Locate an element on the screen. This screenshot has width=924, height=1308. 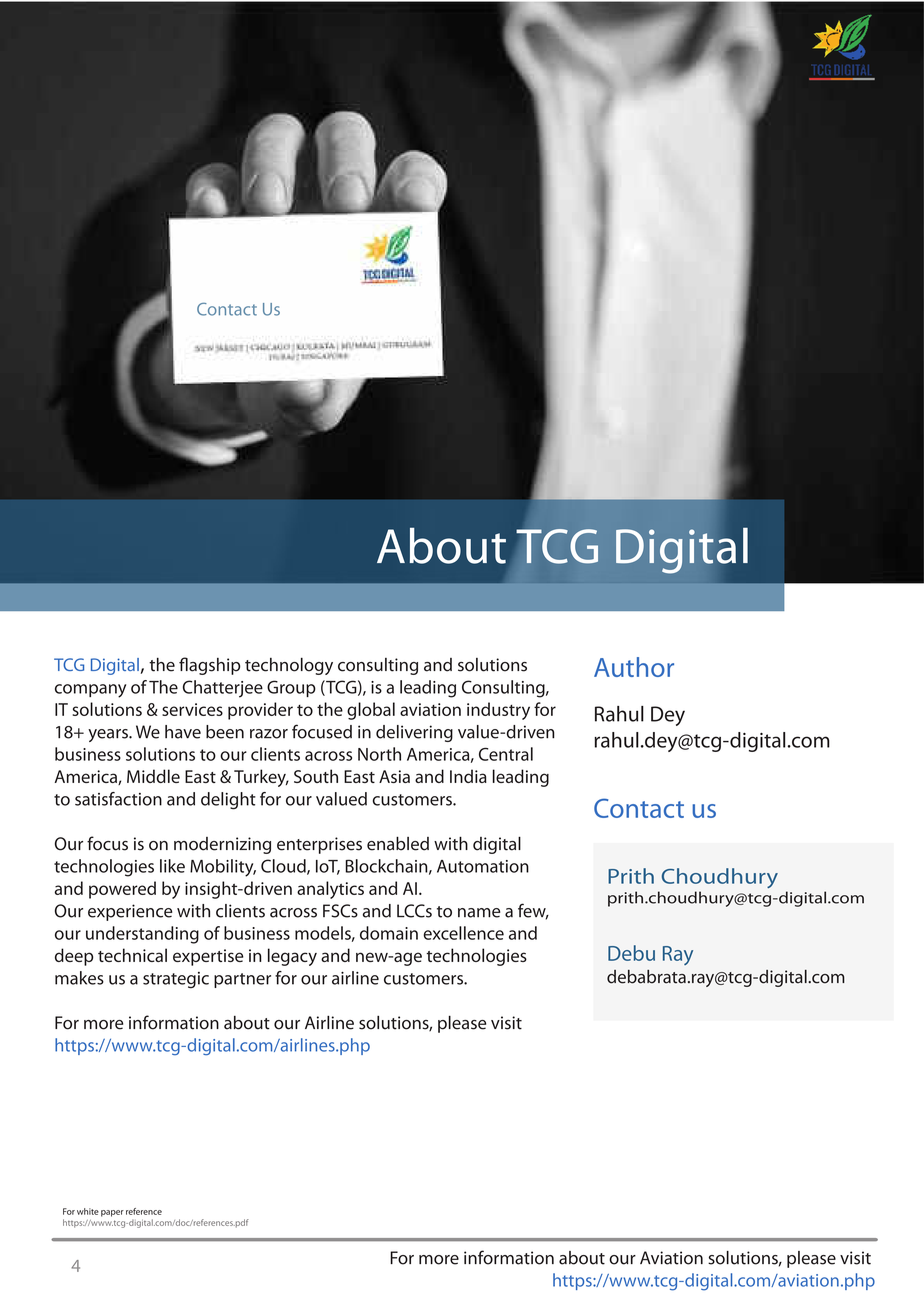
partner is located at coordinates (242, 980).
